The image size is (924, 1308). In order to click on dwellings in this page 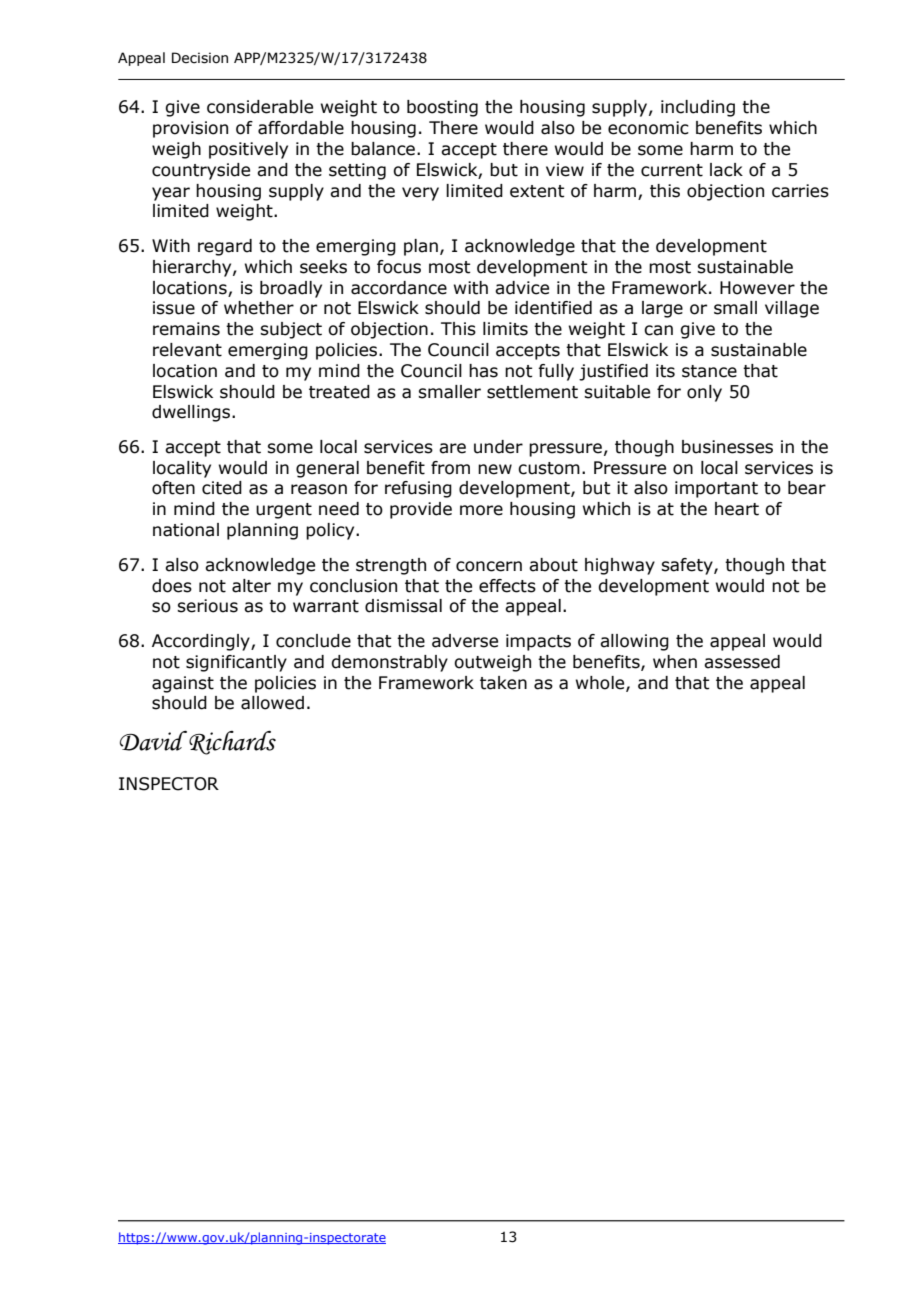, I will do `click(192, 413)`.
